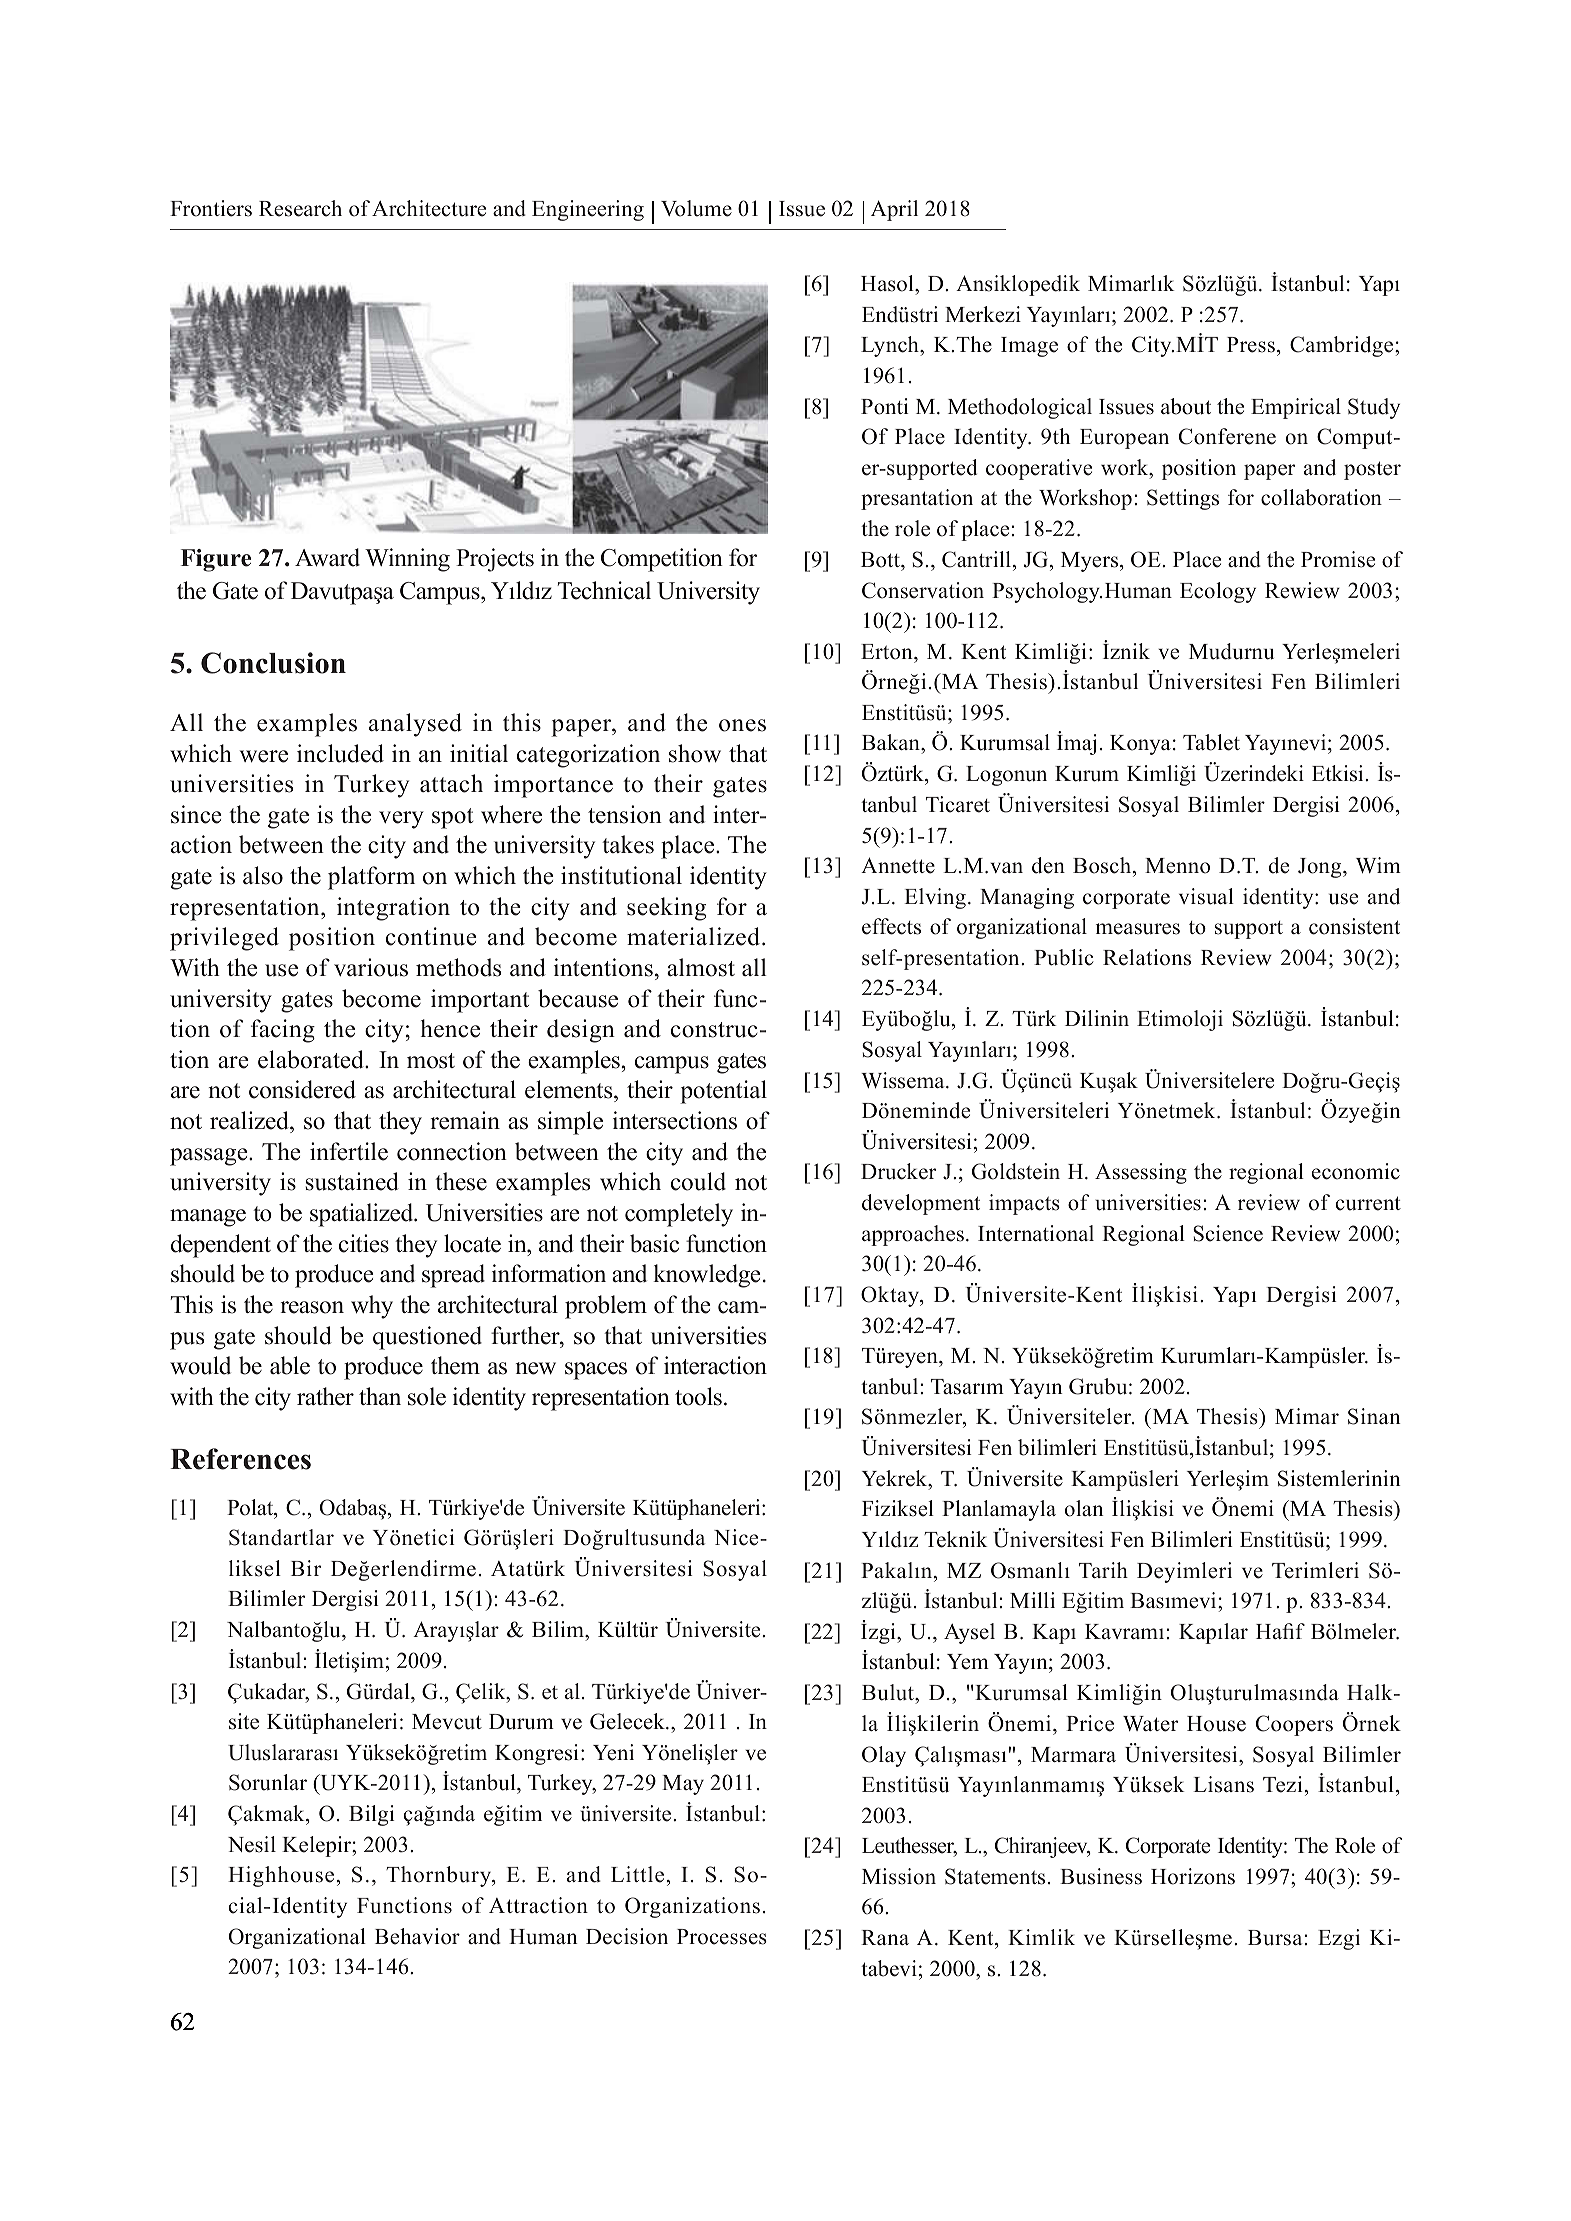 The width and height of the image is (1571, 2221). I want to click on Conclusion, so click(273, 663).
